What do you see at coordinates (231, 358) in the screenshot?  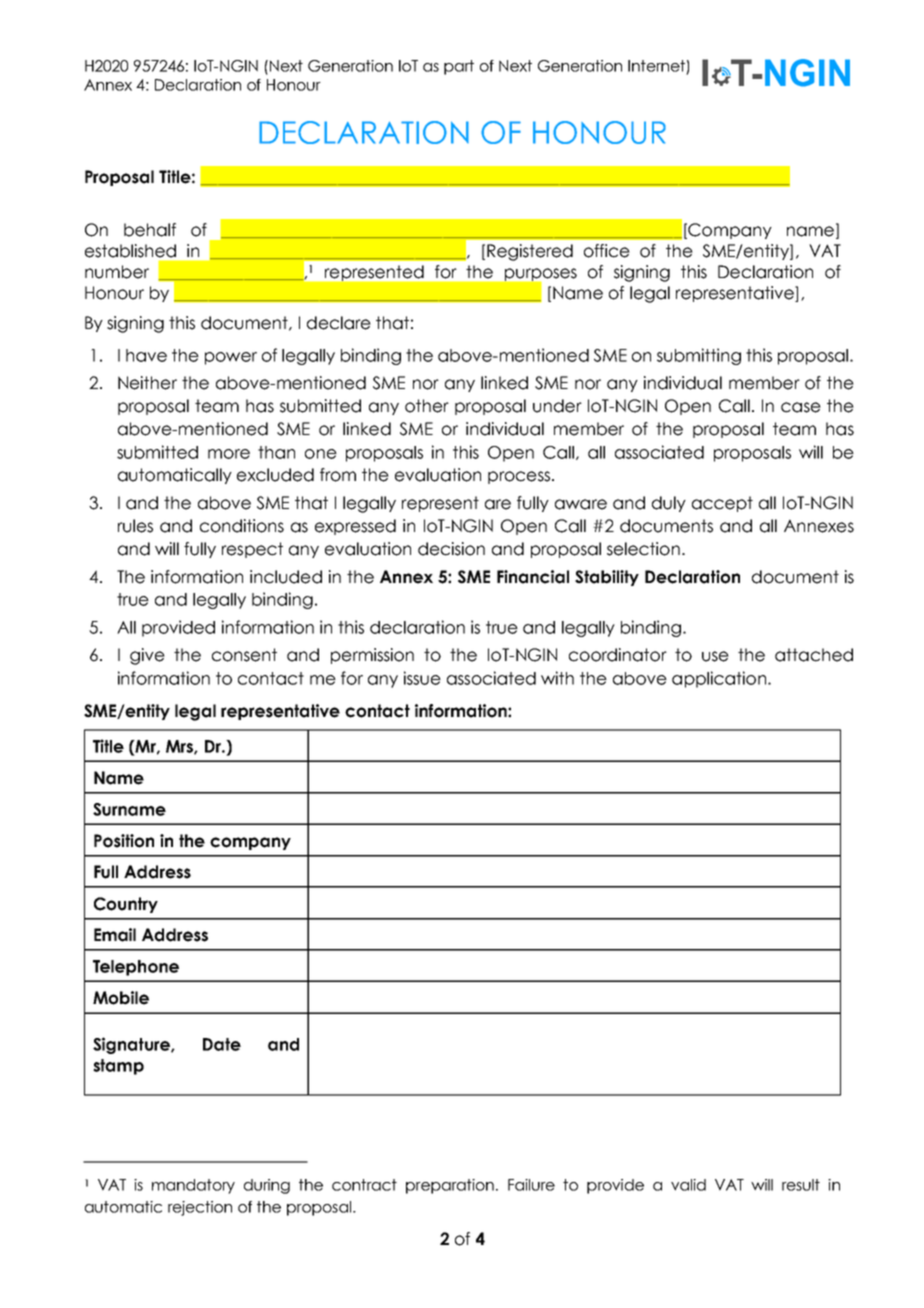 I see `power` at bounding box center [231, 358].
